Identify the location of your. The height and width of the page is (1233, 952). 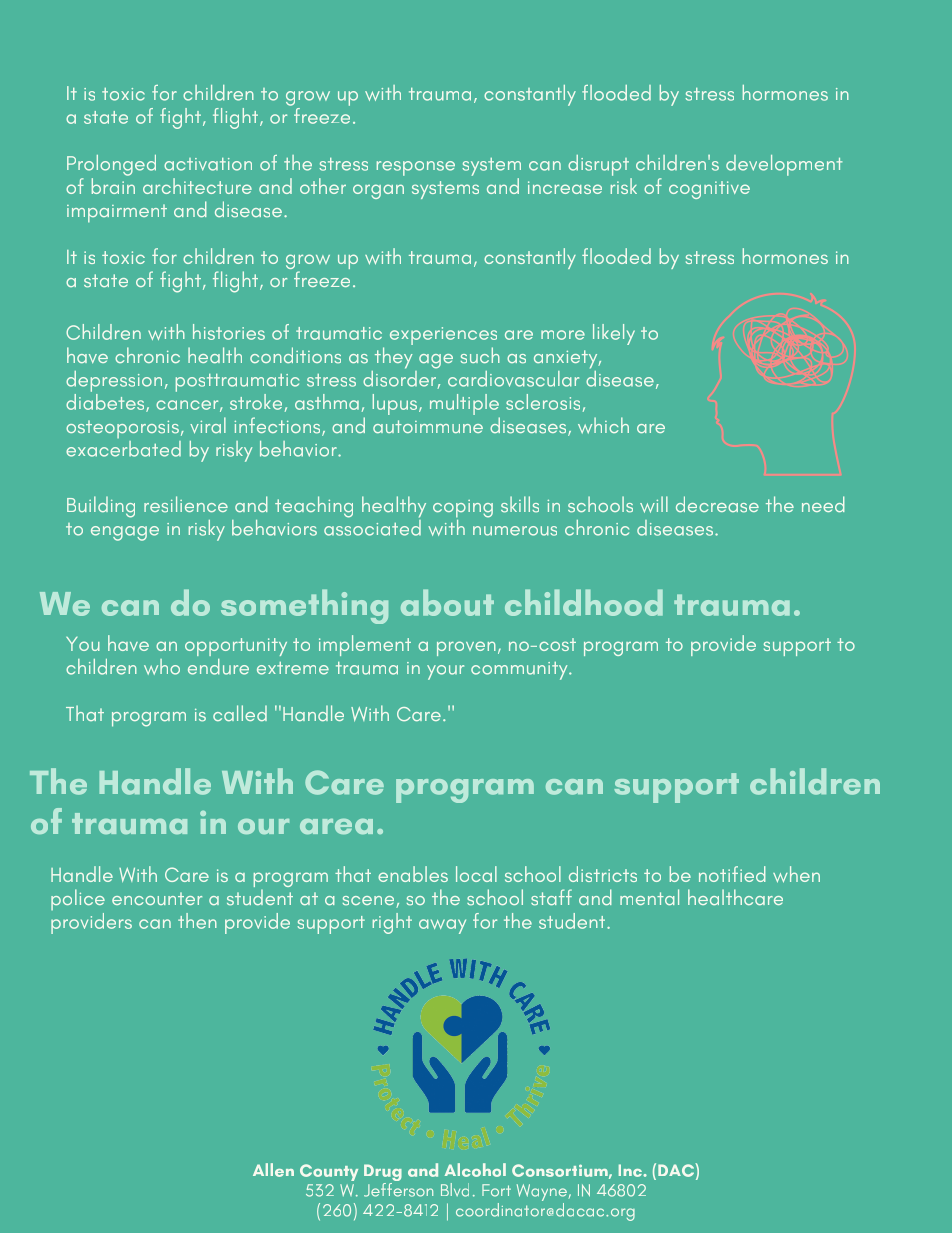
(445, 672).
